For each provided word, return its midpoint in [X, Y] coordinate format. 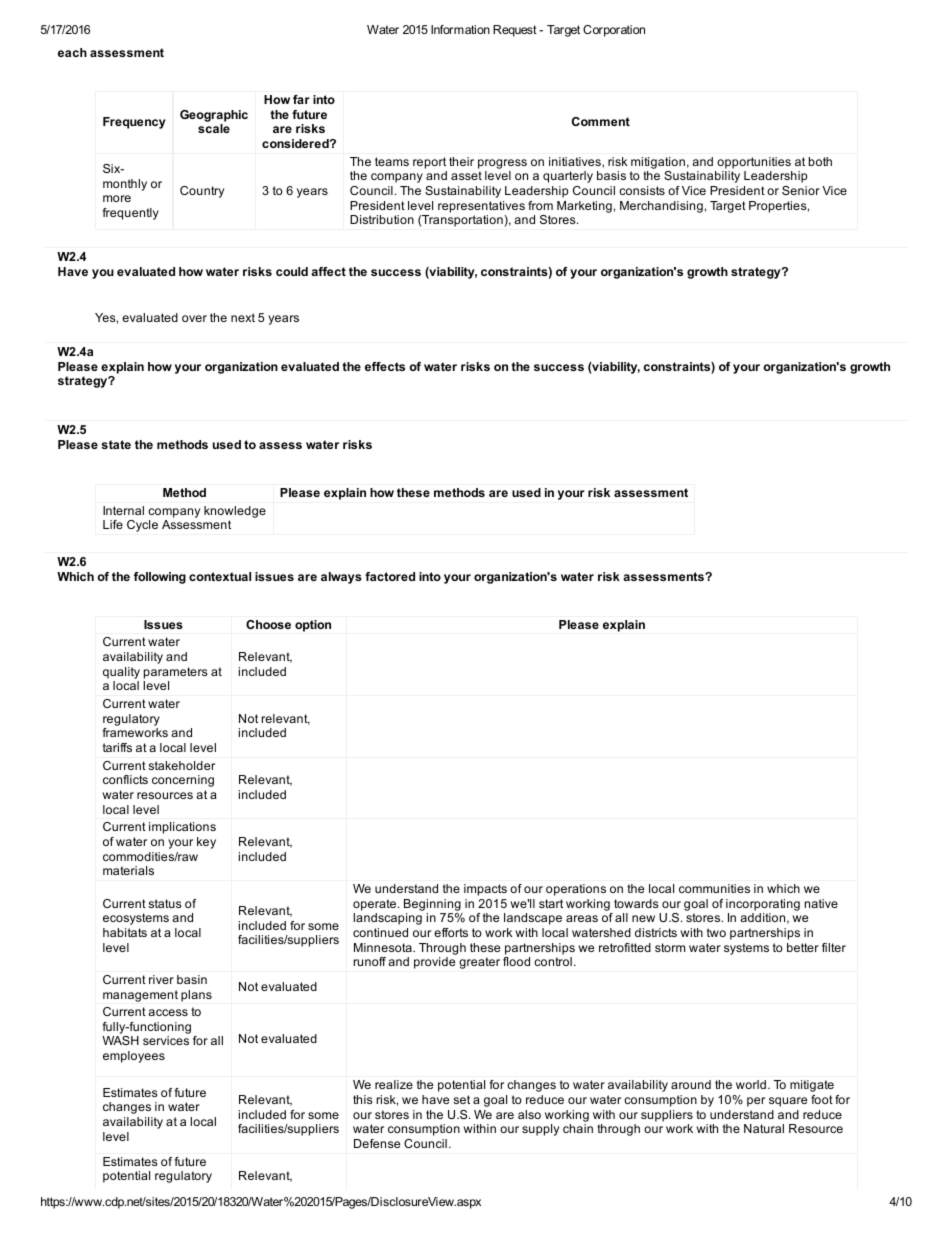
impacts [485, 890]
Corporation [614, 31]
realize [394, 1084]
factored [390, 576]
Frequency [134, 123]
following [160, 578]
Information [460, 29]
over [194, 318]
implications [182, 828]
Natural [764, 1128]
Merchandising [661, 207]
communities [714, 888]
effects [385, 366]
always [341, 578]
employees [134, 1057]
